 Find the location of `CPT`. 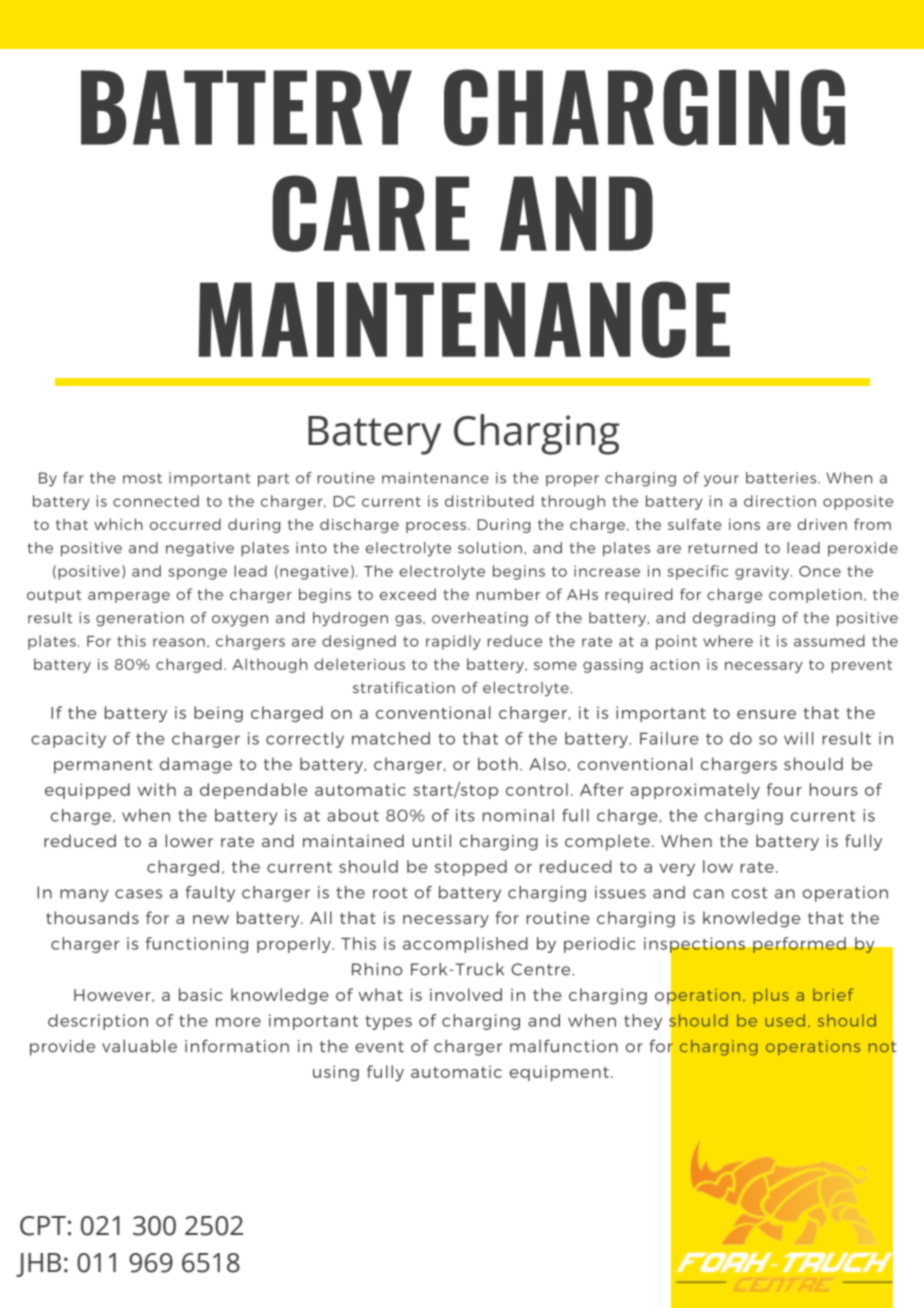

CPT is located at coordinates (43, 1226).
